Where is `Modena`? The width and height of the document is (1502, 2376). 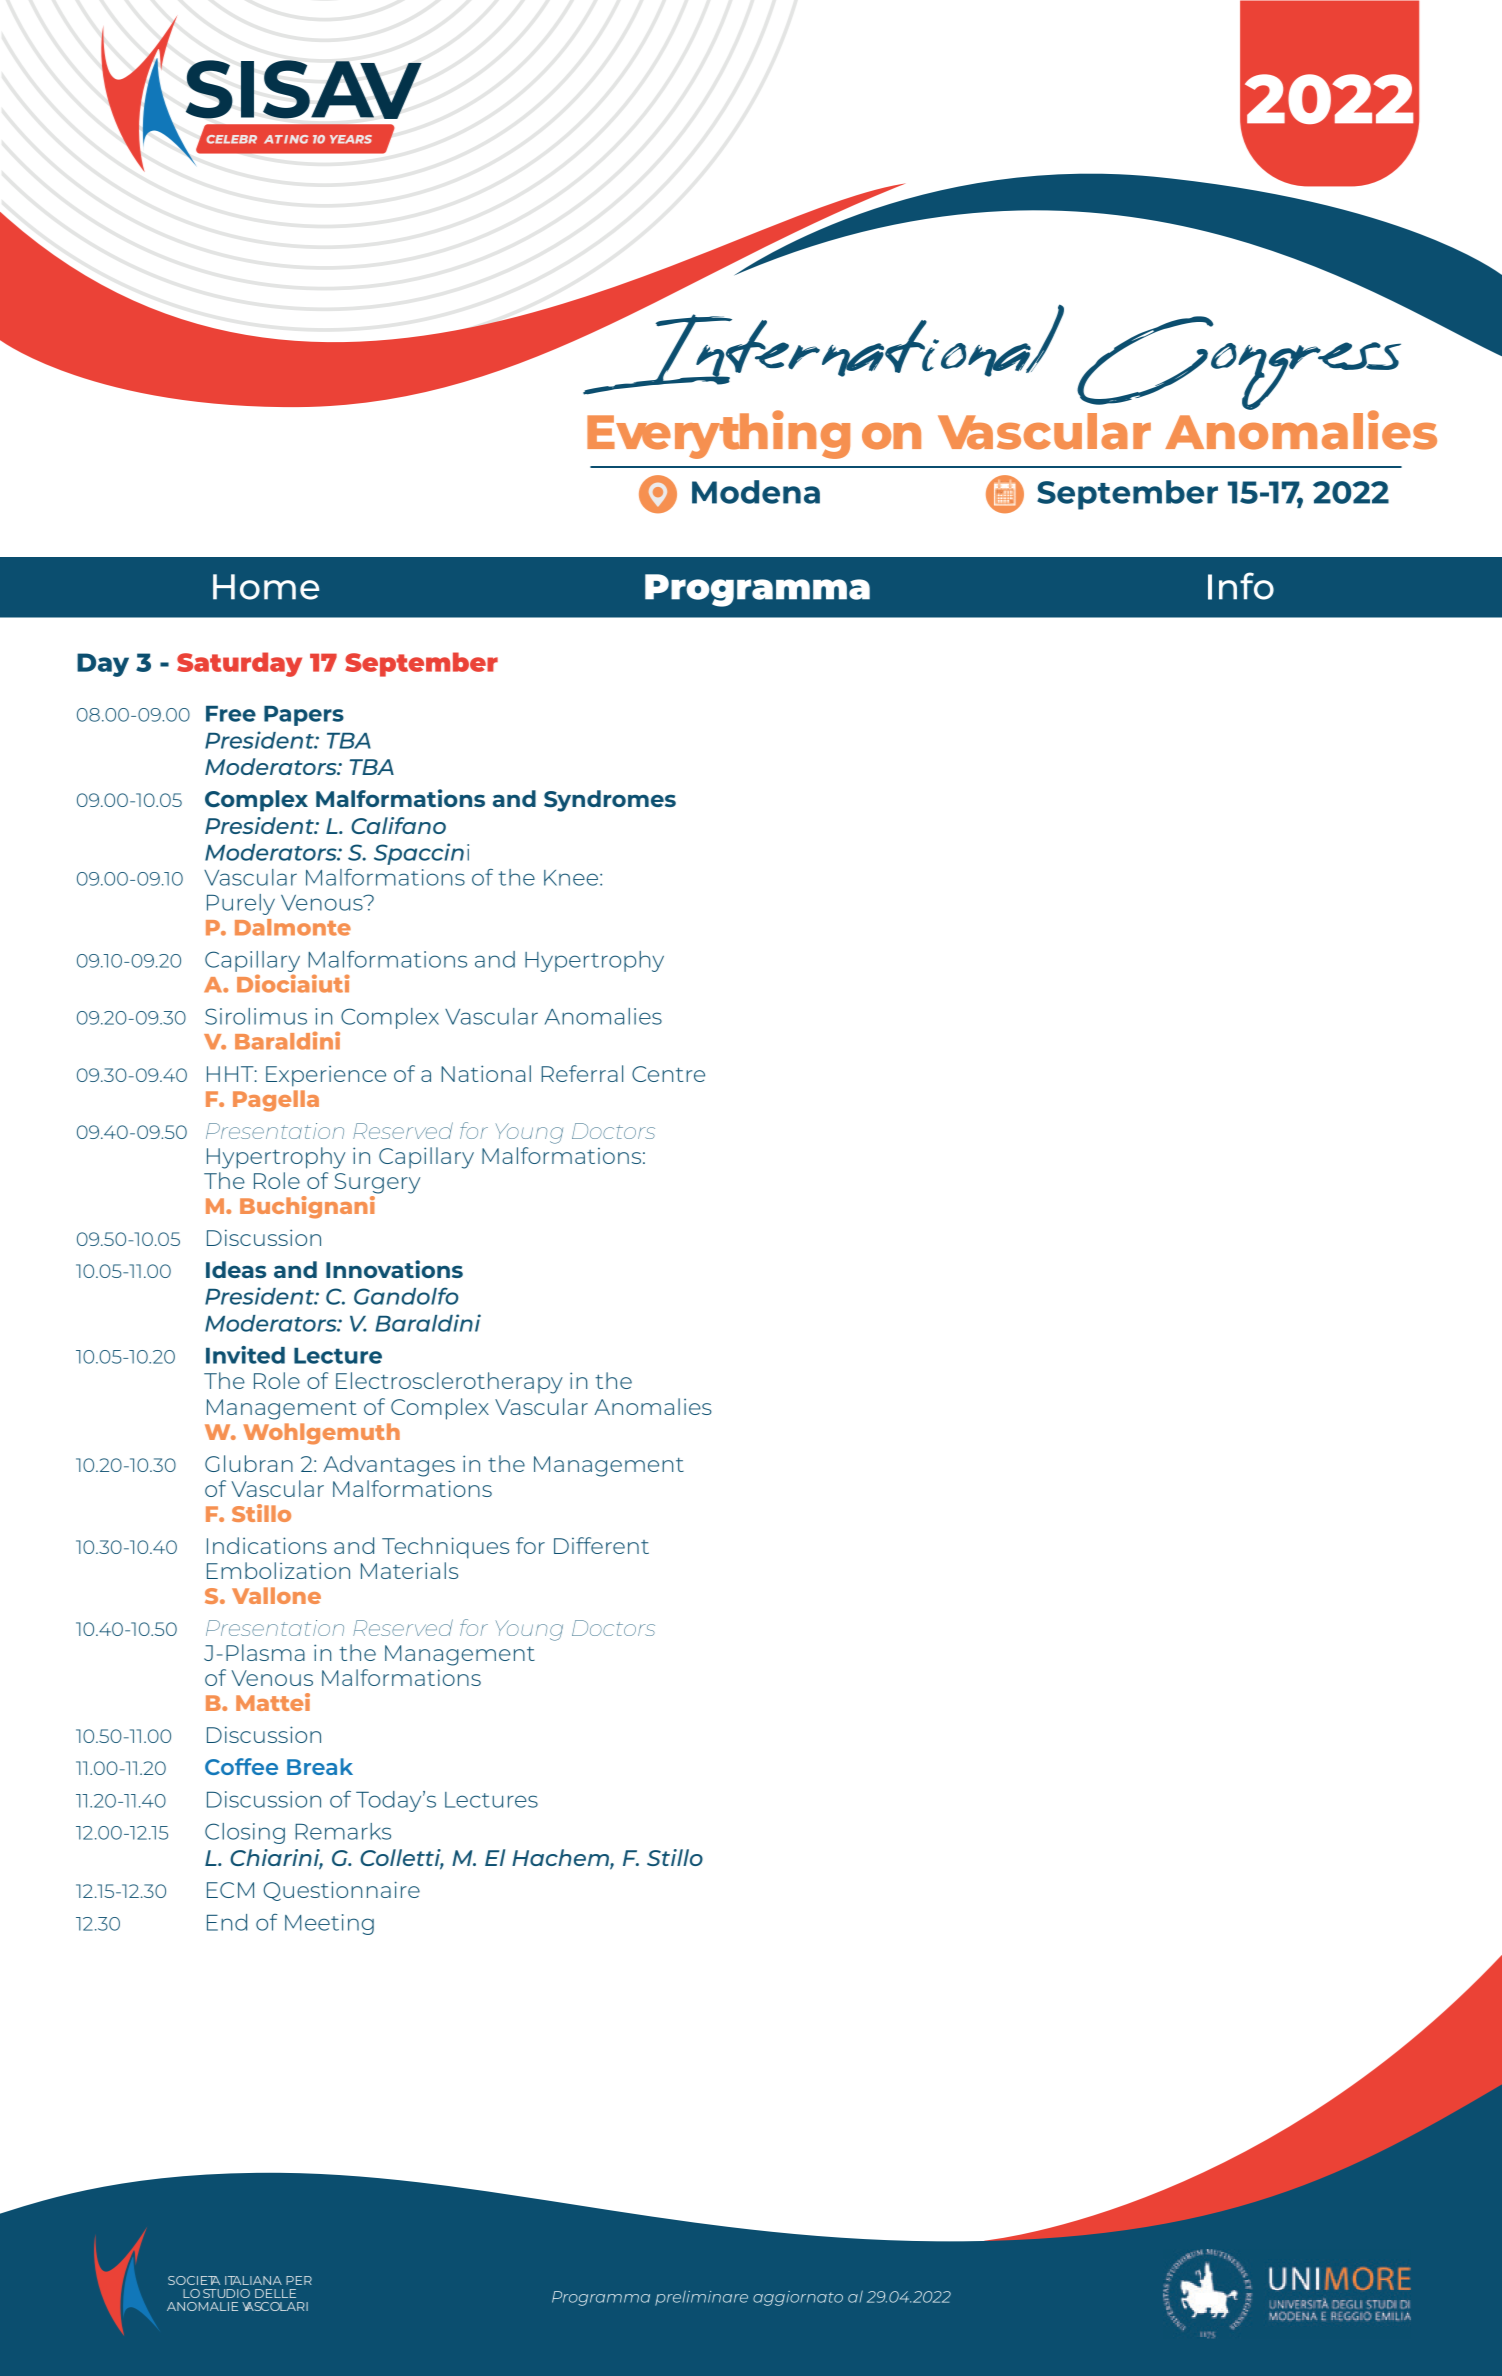
Modena is located at coordinates (756, 492).
